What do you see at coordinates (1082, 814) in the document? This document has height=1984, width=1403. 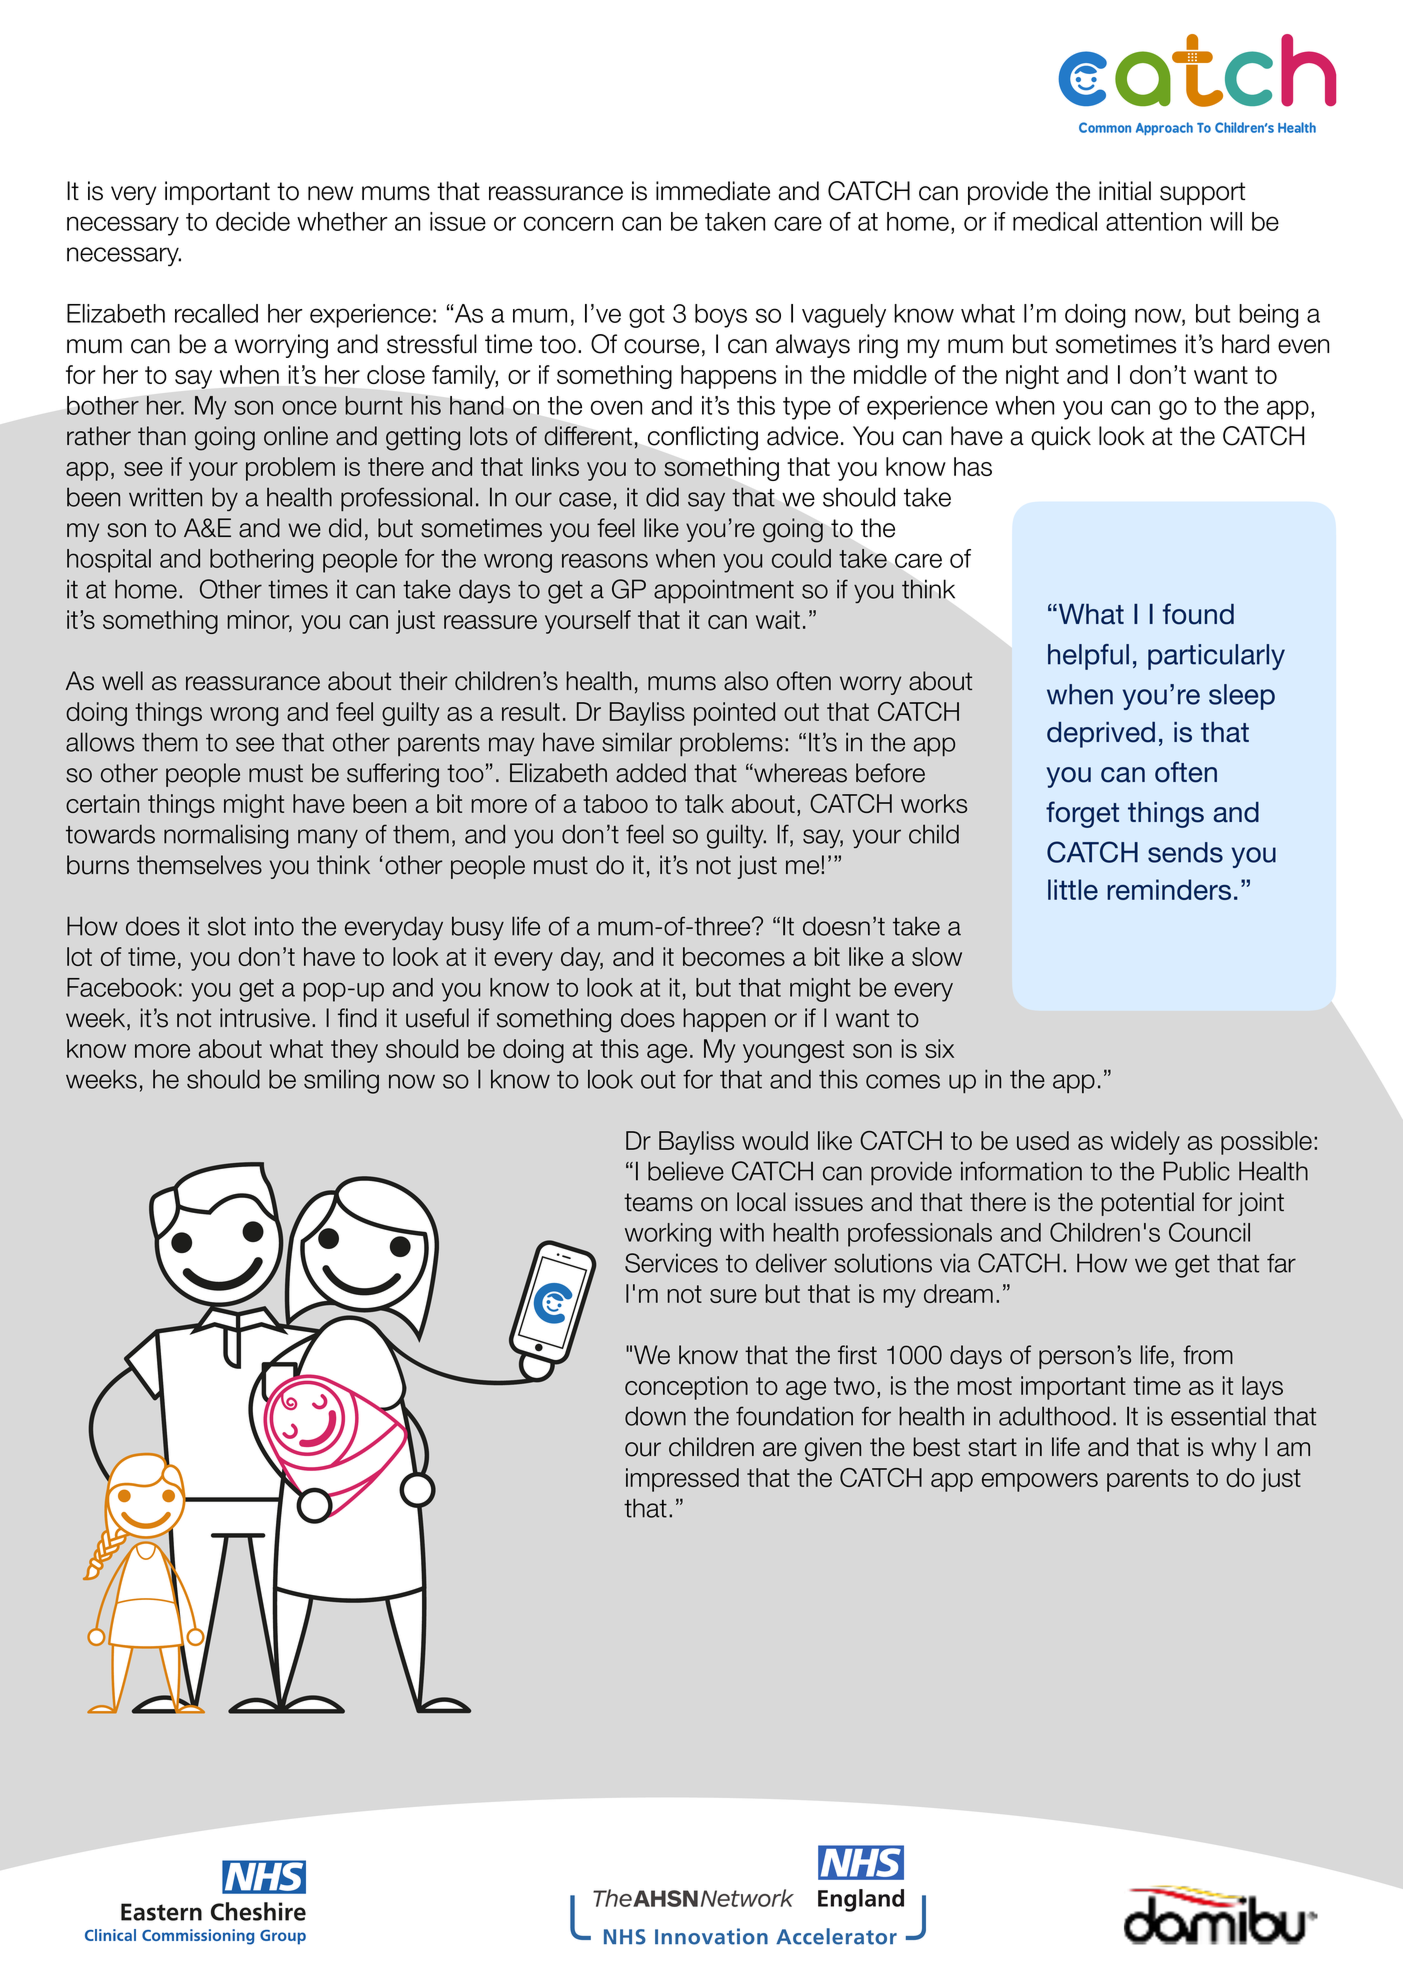 I see `forget` at bounding box center [1082, 814].
